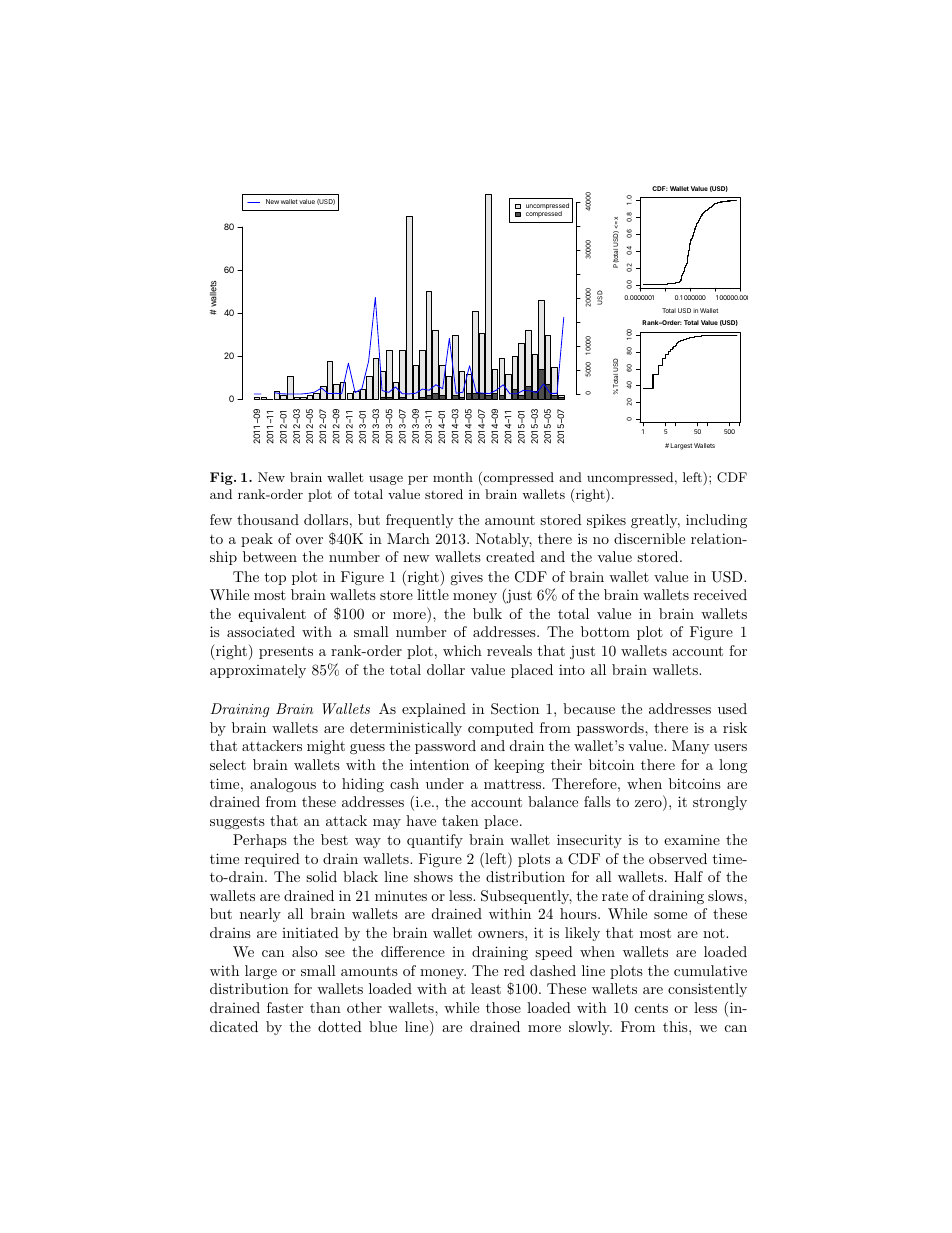 The height and width of the page is (1233, 952). I want to click on those, so click(503, 1007).
